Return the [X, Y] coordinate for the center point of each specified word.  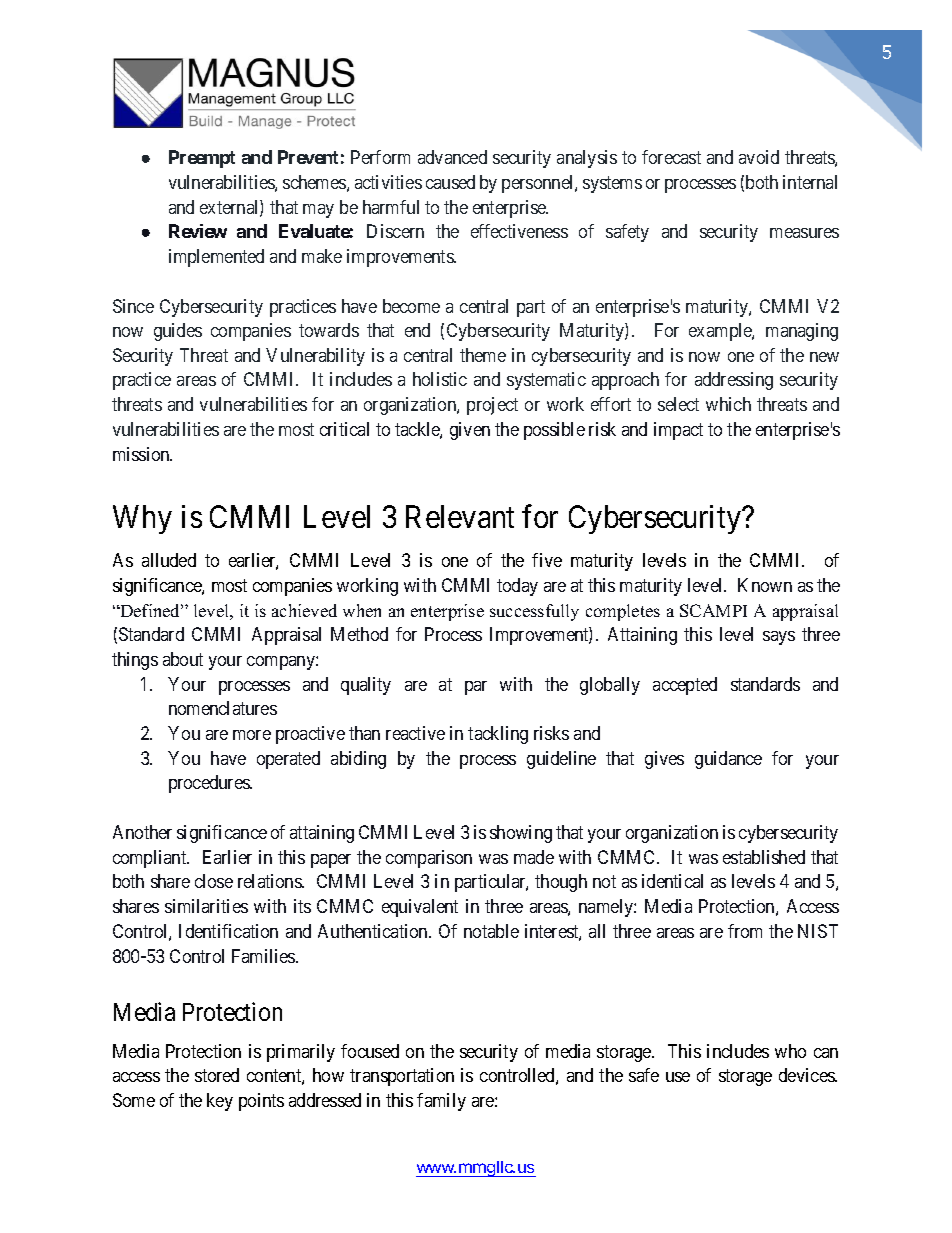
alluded [169, 560]
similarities [206, 906]
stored [217, 1075]
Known [765, 585]
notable [491, 931]
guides [178, 332]
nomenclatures [223, 708]
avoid [759, 157]
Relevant [460, 516]
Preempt [202, 159]
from [745, 931]
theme [483, 355]
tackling [498, 735]
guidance [728, 760]
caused [450, 182]
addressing [734, 381]
